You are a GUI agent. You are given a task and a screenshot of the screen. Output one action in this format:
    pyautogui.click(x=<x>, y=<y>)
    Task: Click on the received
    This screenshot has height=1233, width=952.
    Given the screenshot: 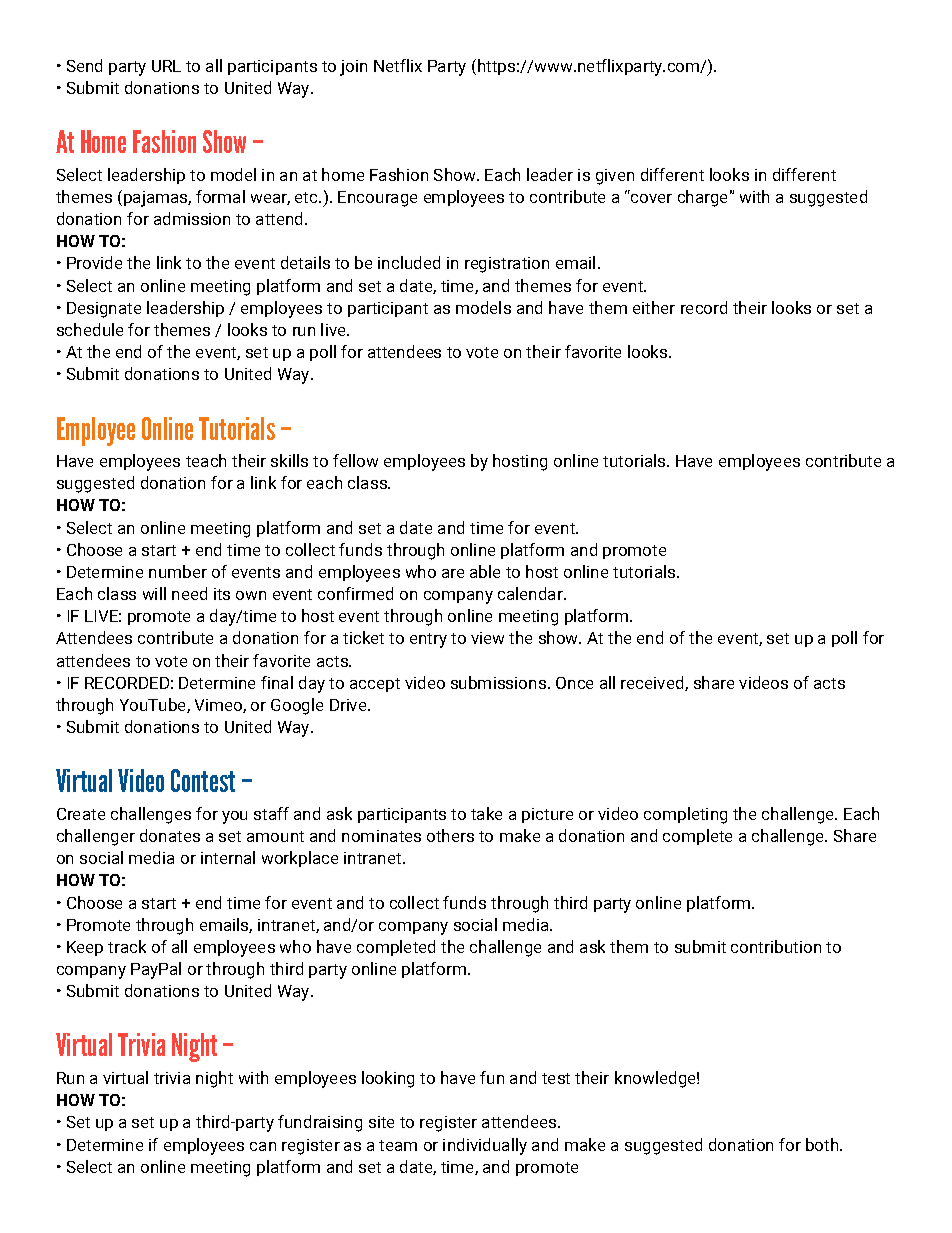 What is the action you would take?
    pyautogui.click(x=653, y=683)
